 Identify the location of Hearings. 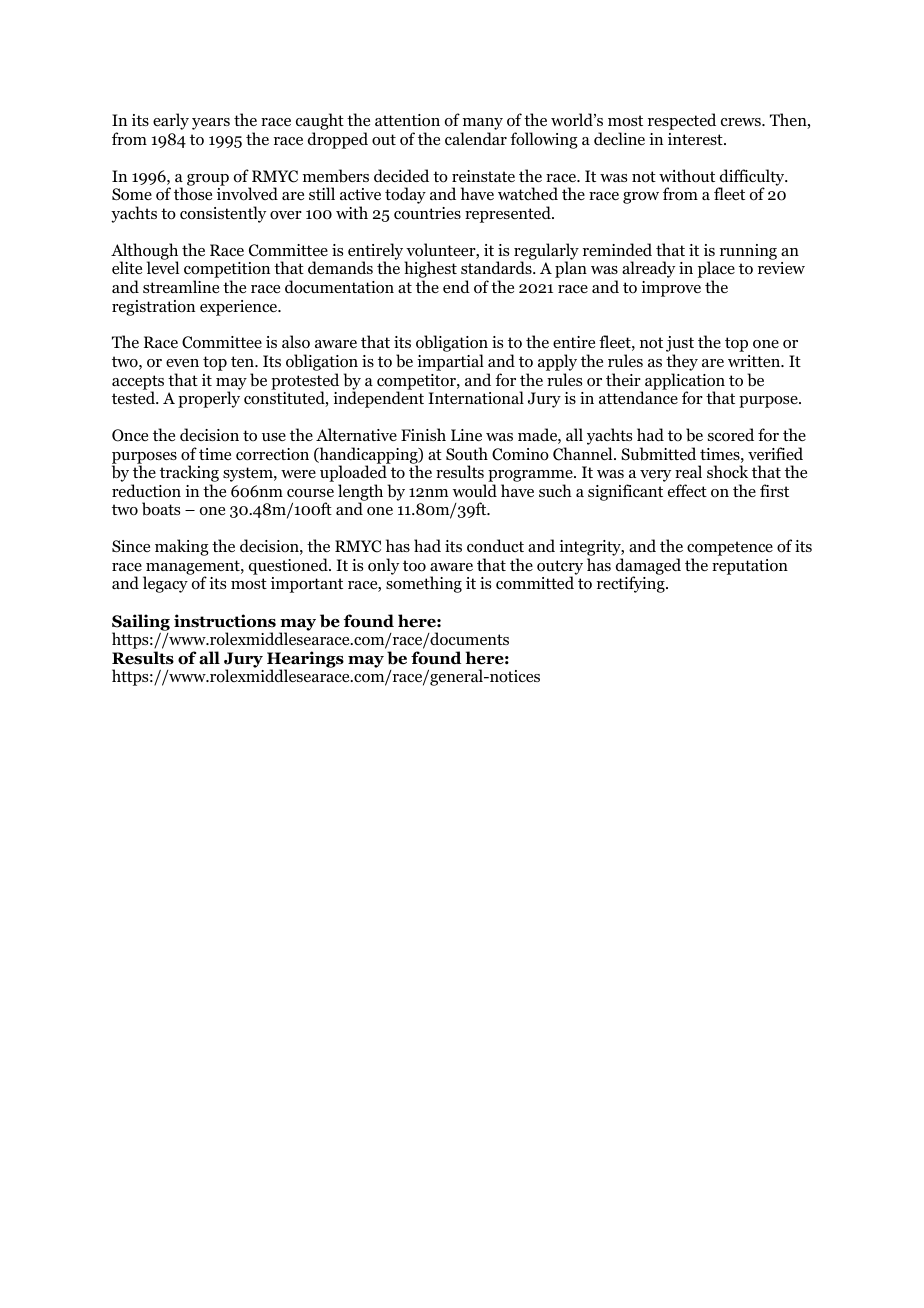
(305, 660).
